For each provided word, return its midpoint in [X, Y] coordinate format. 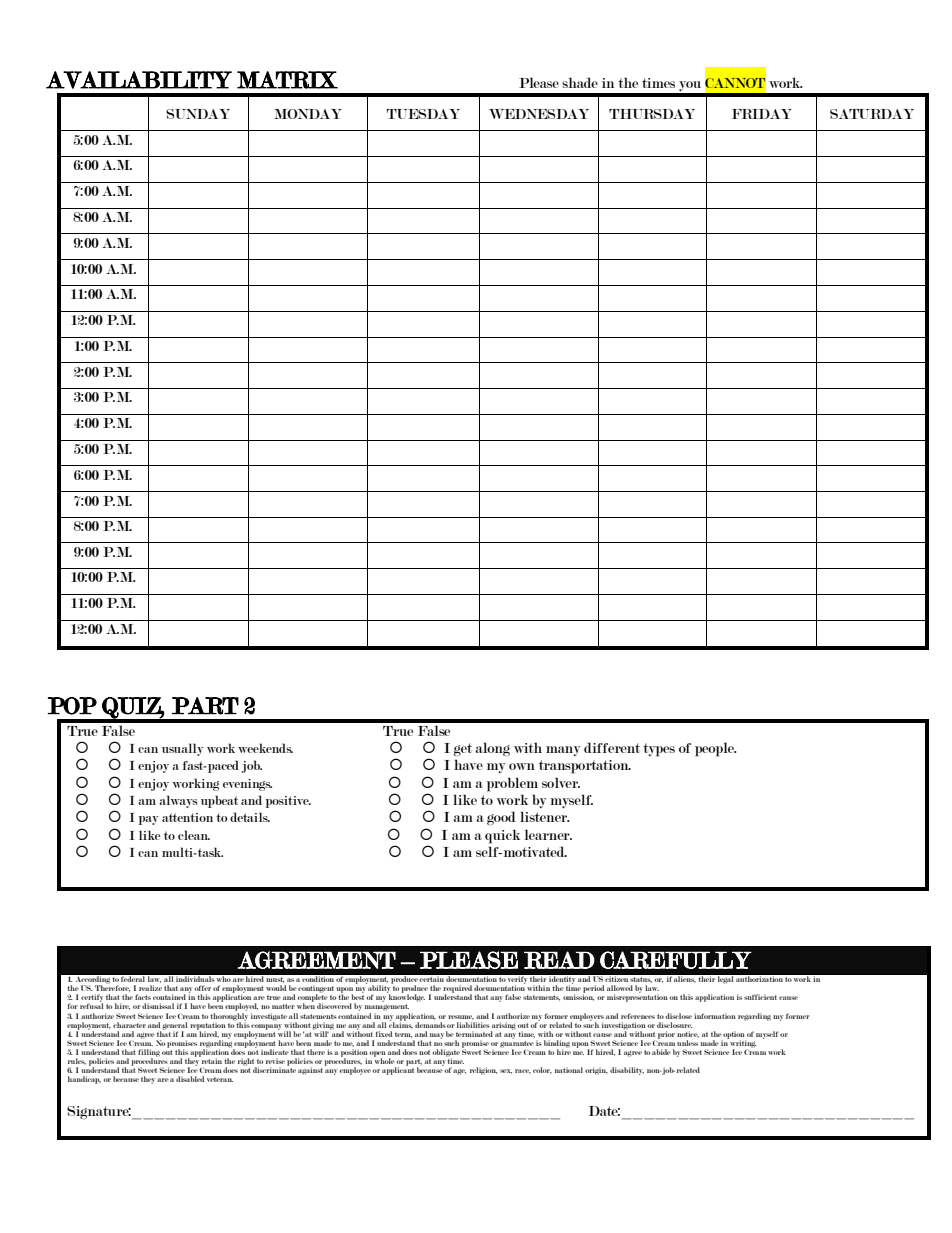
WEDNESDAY [539, 114]
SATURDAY [872, 114]
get [462, 749]
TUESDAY [423, 114]
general [175, 1027]
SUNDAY [198, 114]
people [716, 749]
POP [72, 706]
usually [182, 749]
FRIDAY [762, 114]
